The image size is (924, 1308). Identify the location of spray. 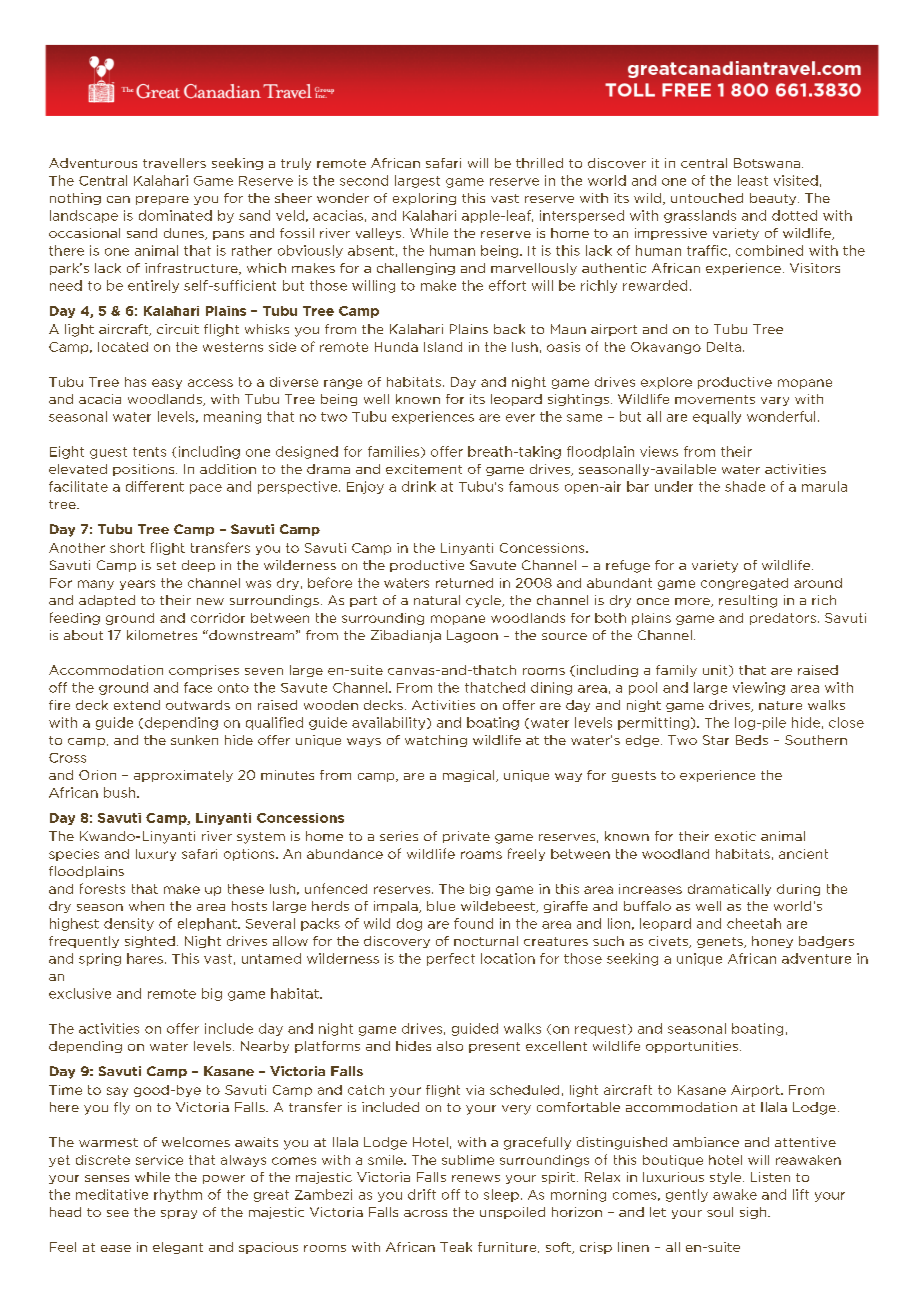
(179, 1214).
